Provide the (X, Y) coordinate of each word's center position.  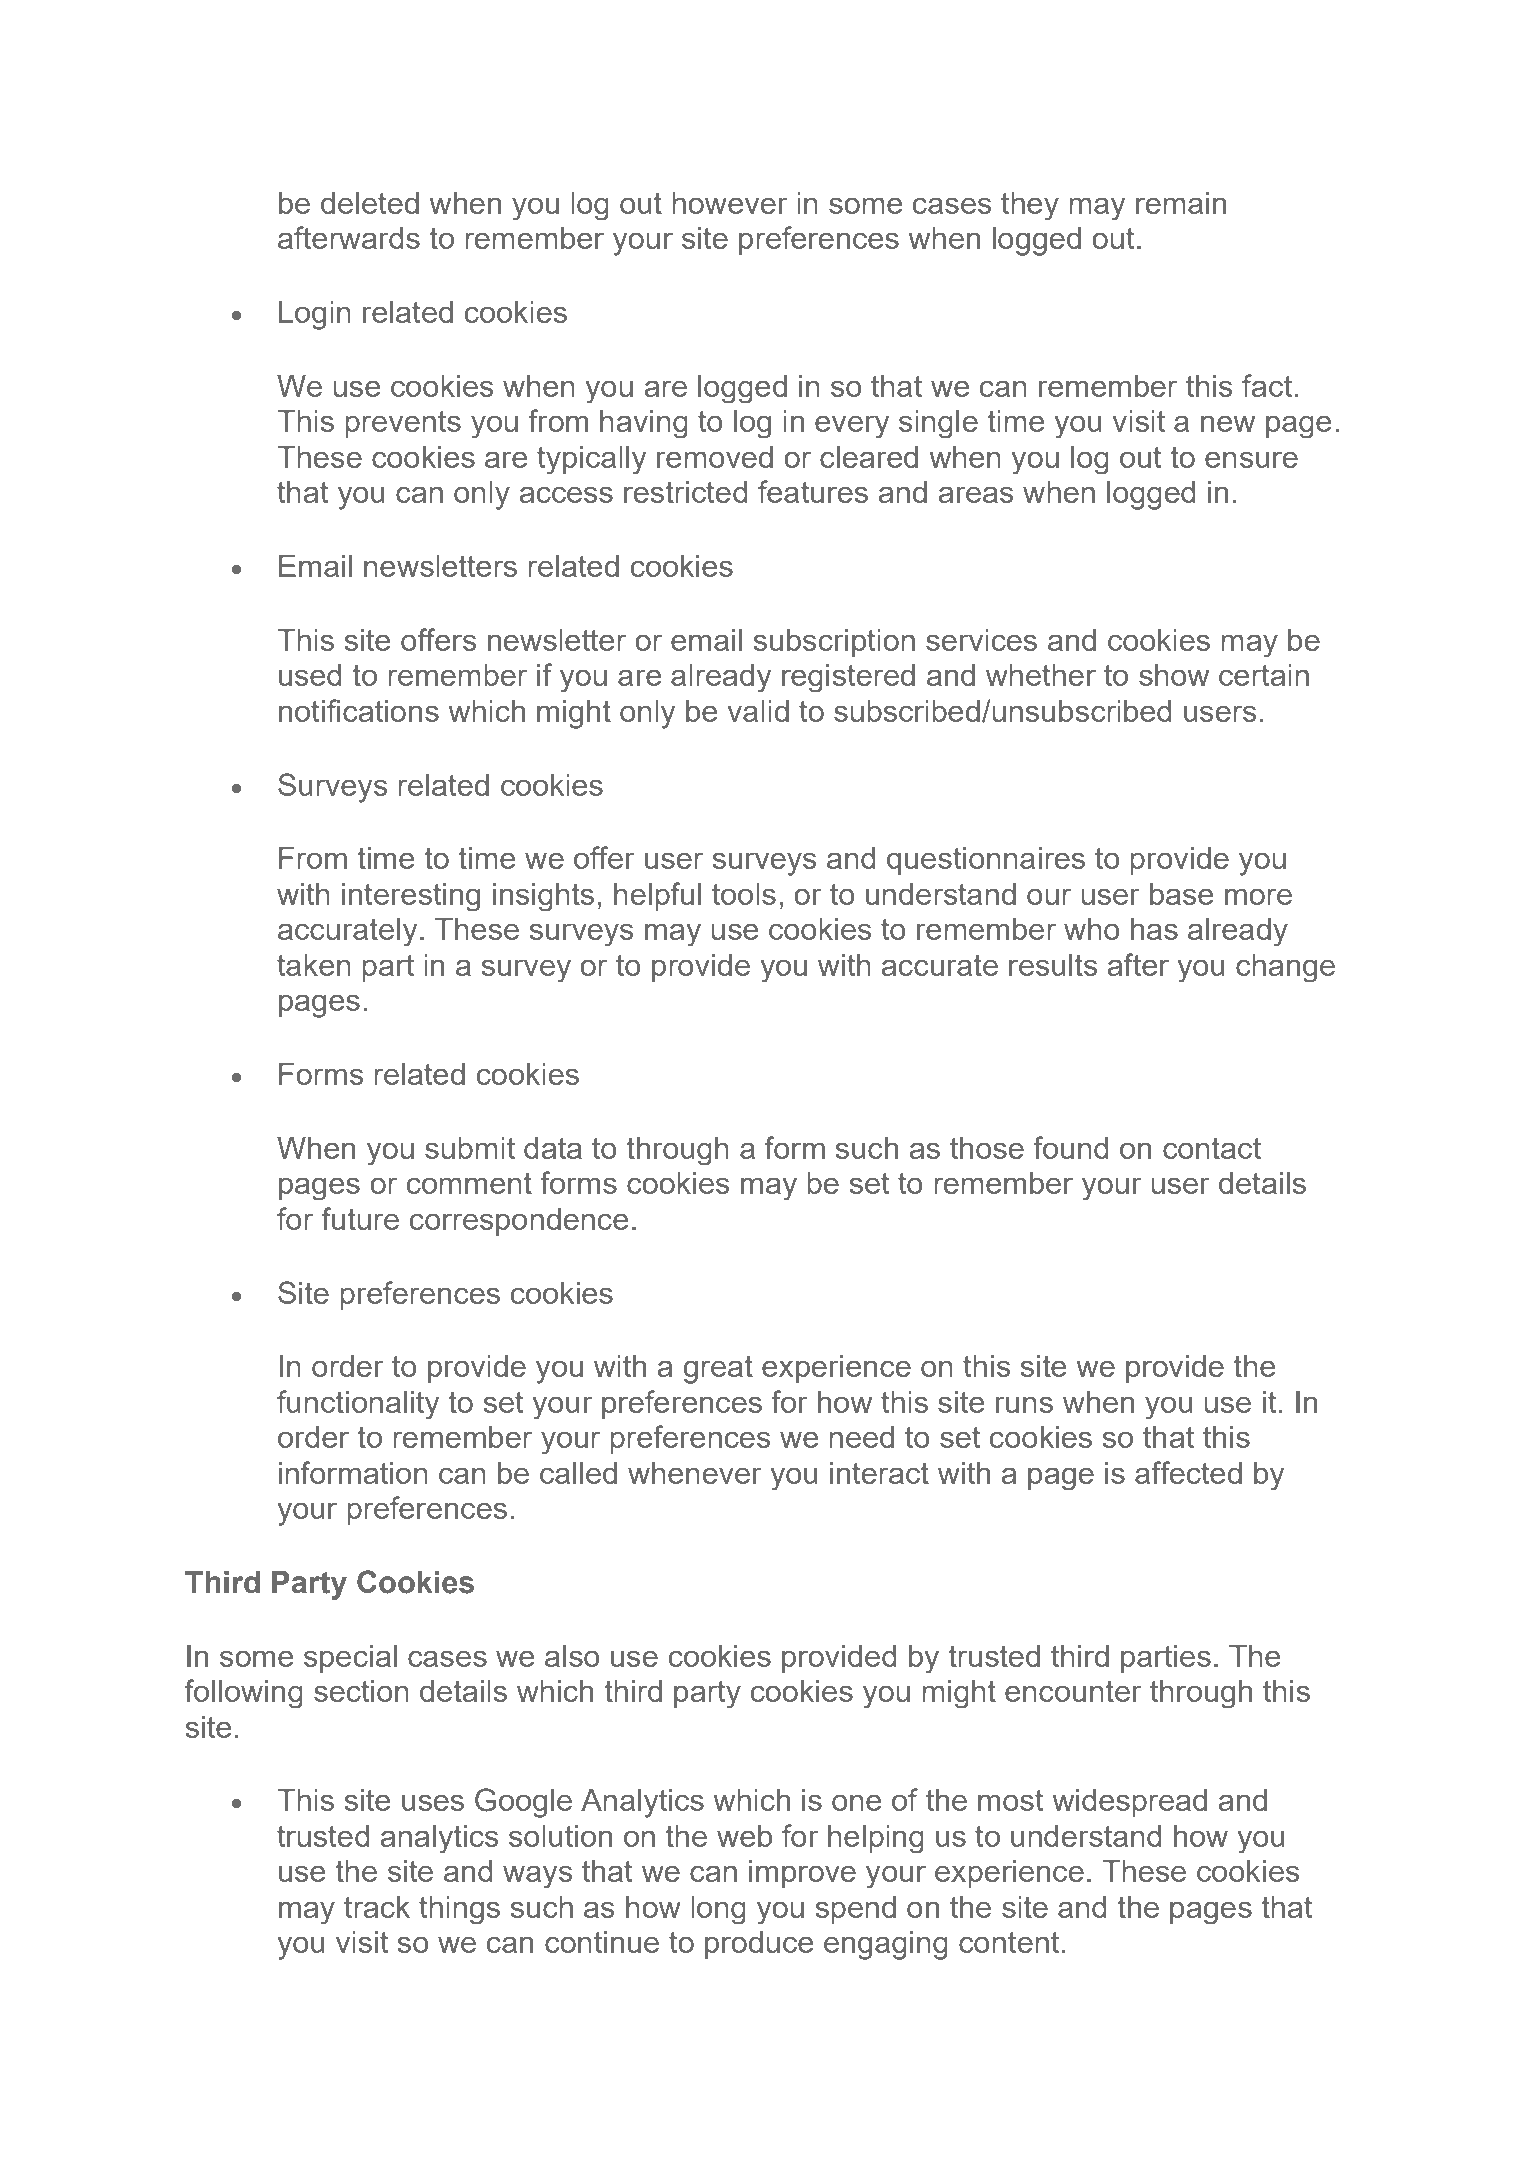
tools (744, 894)
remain (1181, 203)
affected (1188, 1472)
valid (758, 711)
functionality (358, 1404)
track (377, 1907)
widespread (1129, 1803)
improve (802, 1874)
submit (470, 1148)
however (730, 203)
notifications (359, 710)
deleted (370, 203)
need (861, 1437)
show (1174, 675)
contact (1212, 1148)
